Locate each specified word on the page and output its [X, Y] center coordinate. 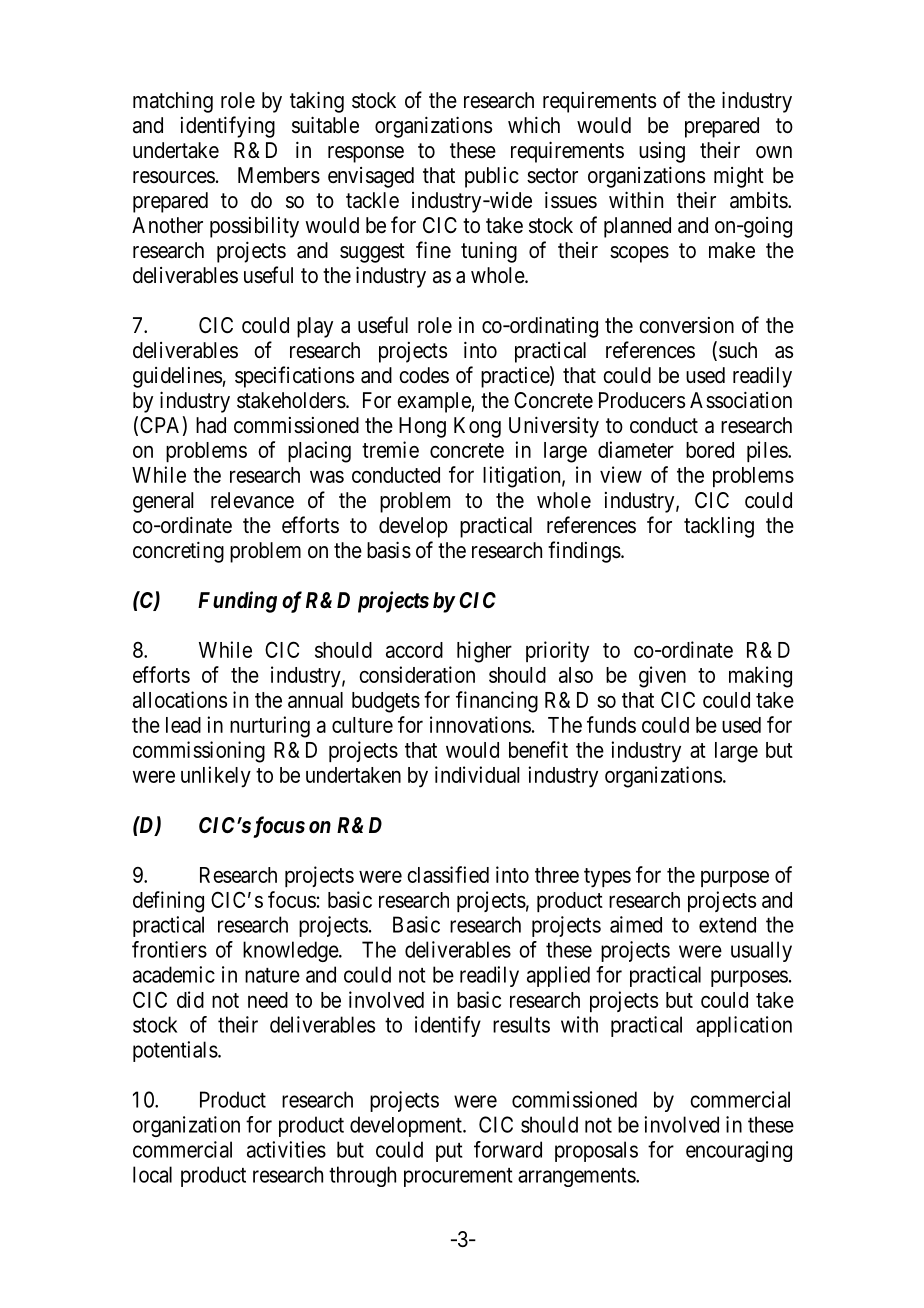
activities [286, 1149]
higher [484, 652]
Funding [237, 602]
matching [173, 102]
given [662, 677]
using [662, 152]
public [492, 177]
